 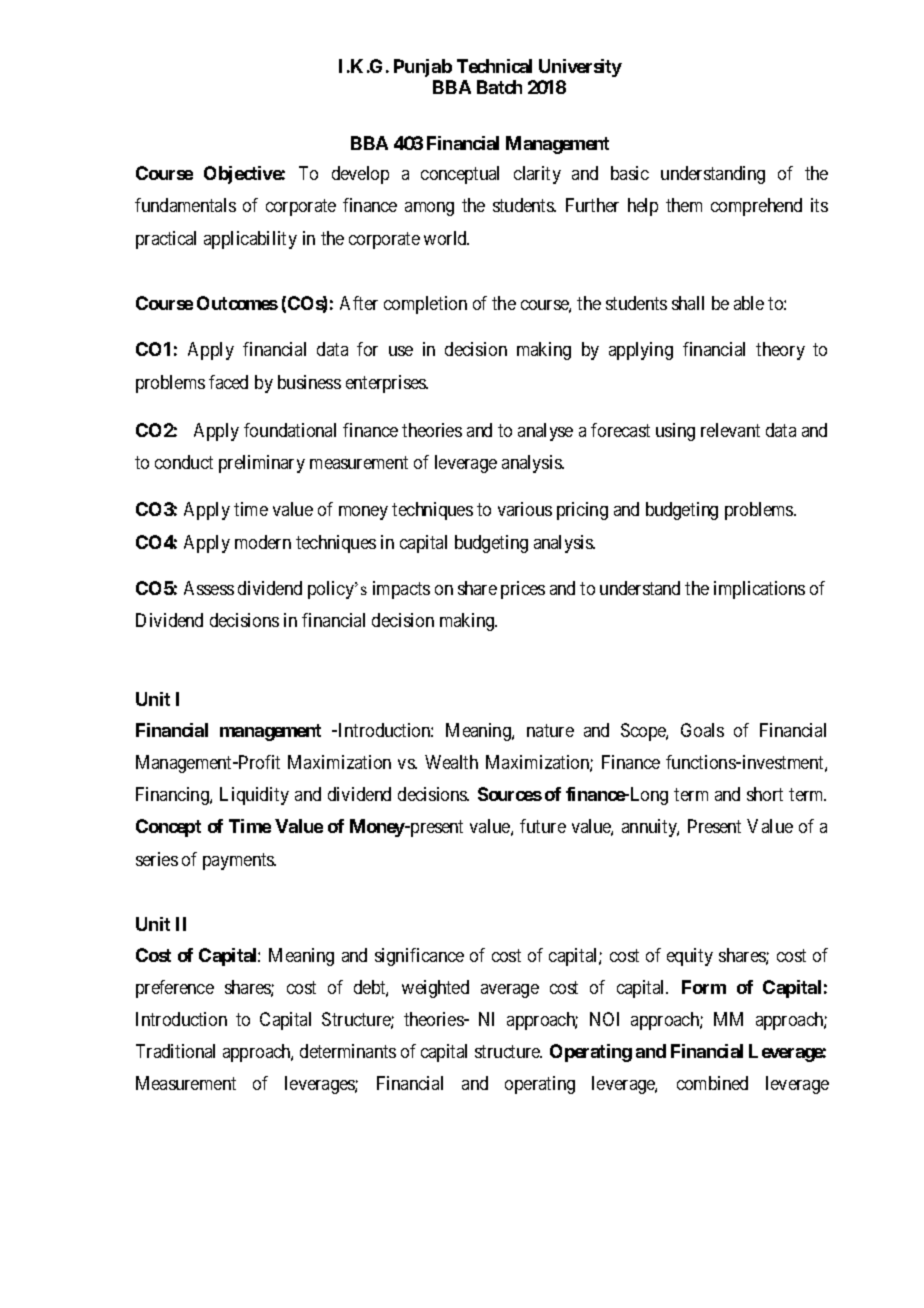 What do you see at coordinates (510, 991) in the image?
I see `average` at bounding box center [510, 991].
